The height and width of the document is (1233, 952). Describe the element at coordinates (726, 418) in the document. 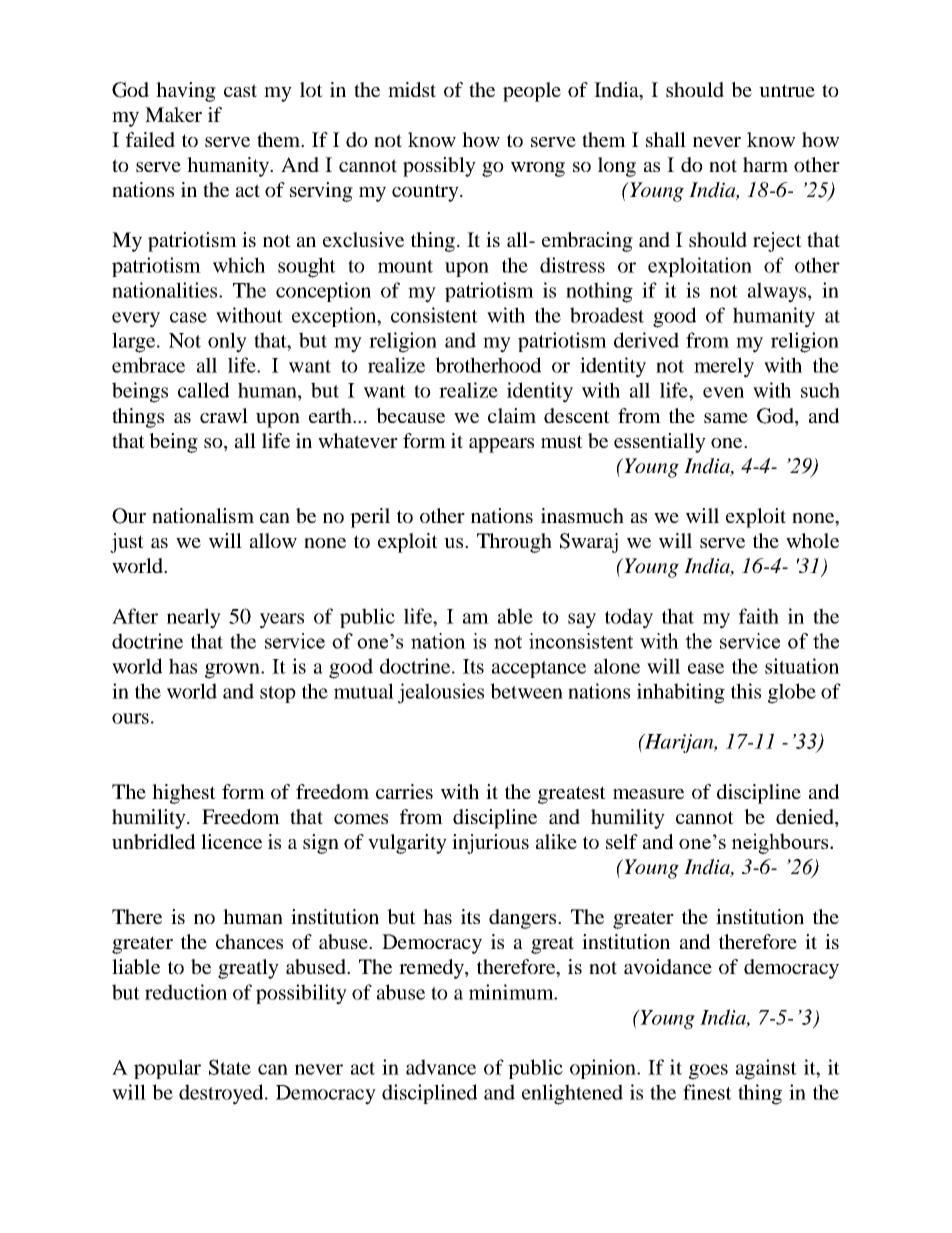

I see `same` at that location.
